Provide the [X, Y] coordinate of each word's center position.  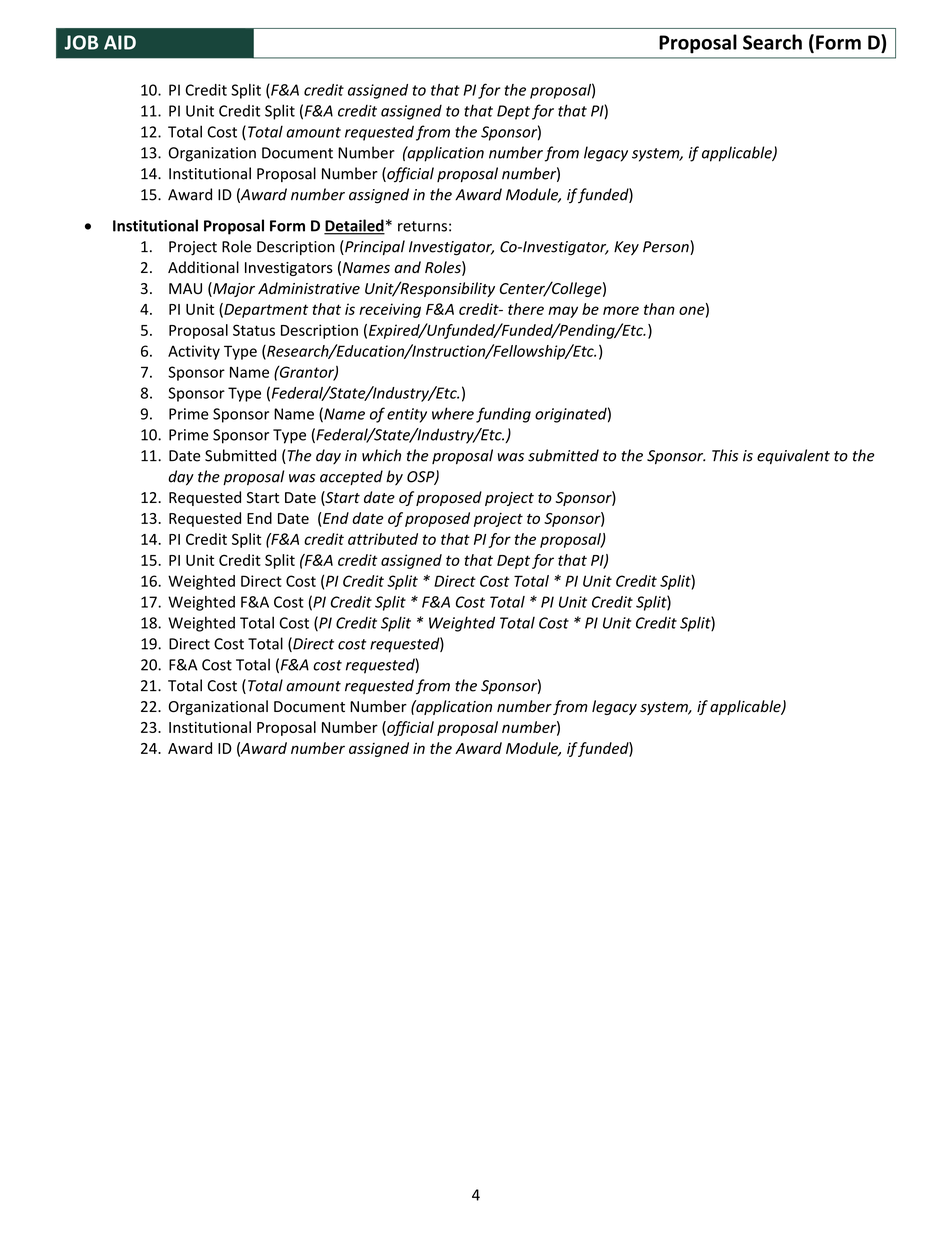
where [453, 413]
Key [626, 248]
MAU [185, 288]
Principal [374, 247]
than [659, 309]
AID [120, 42]
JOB [81, 42]
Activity [194, 352]
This [725, 455]
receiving [390, 310]
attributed [383, 539]
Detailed [354, 226]
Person [667, 247]
